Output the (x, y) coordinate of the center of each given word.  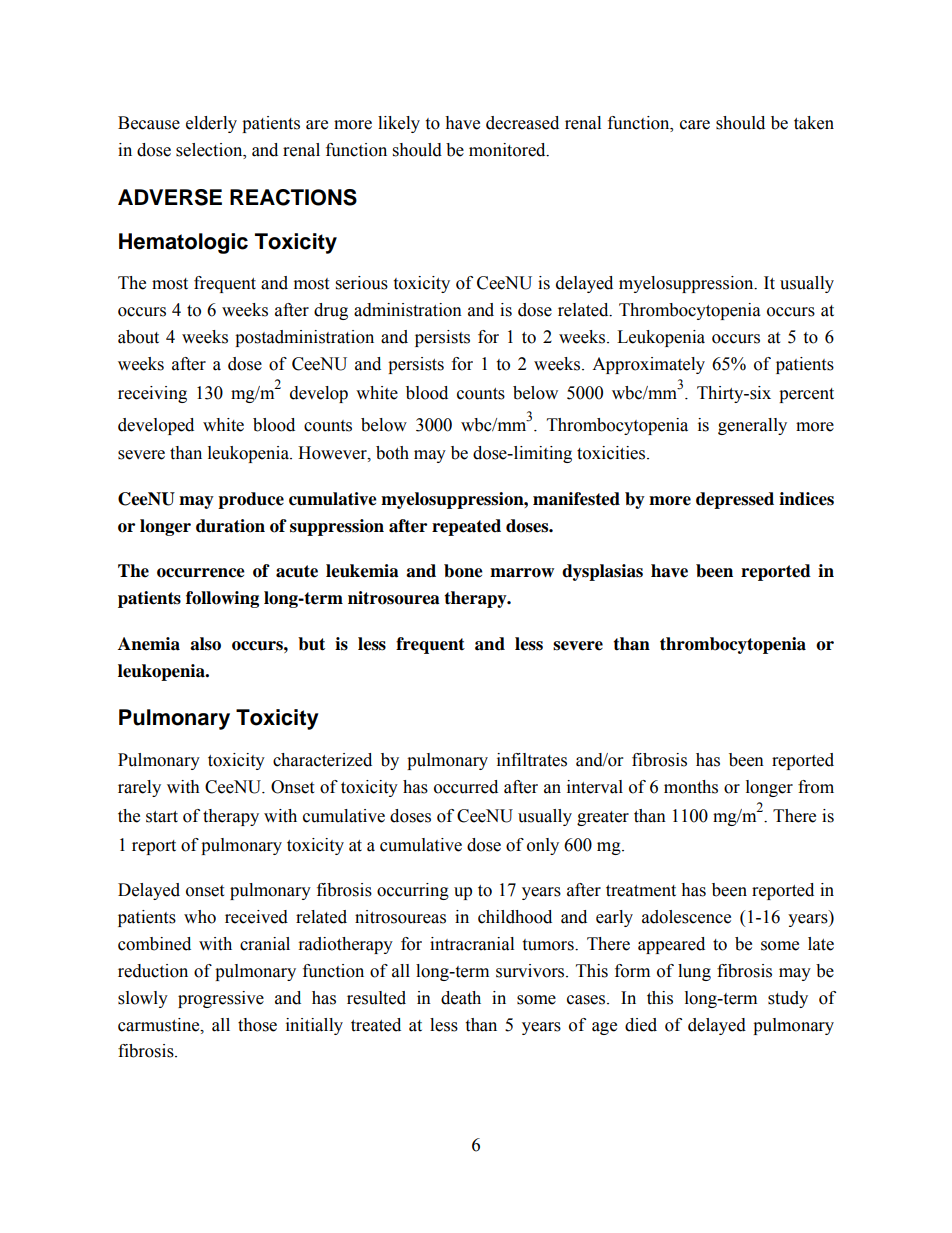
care (695, 125)
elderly (211, 124)
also (205, 644)
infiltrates (532, 760)
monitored (508, 150)
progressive (221, 999)
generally (752, 426)
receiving (152, 394)
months (691, 787)
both (392, 453)
